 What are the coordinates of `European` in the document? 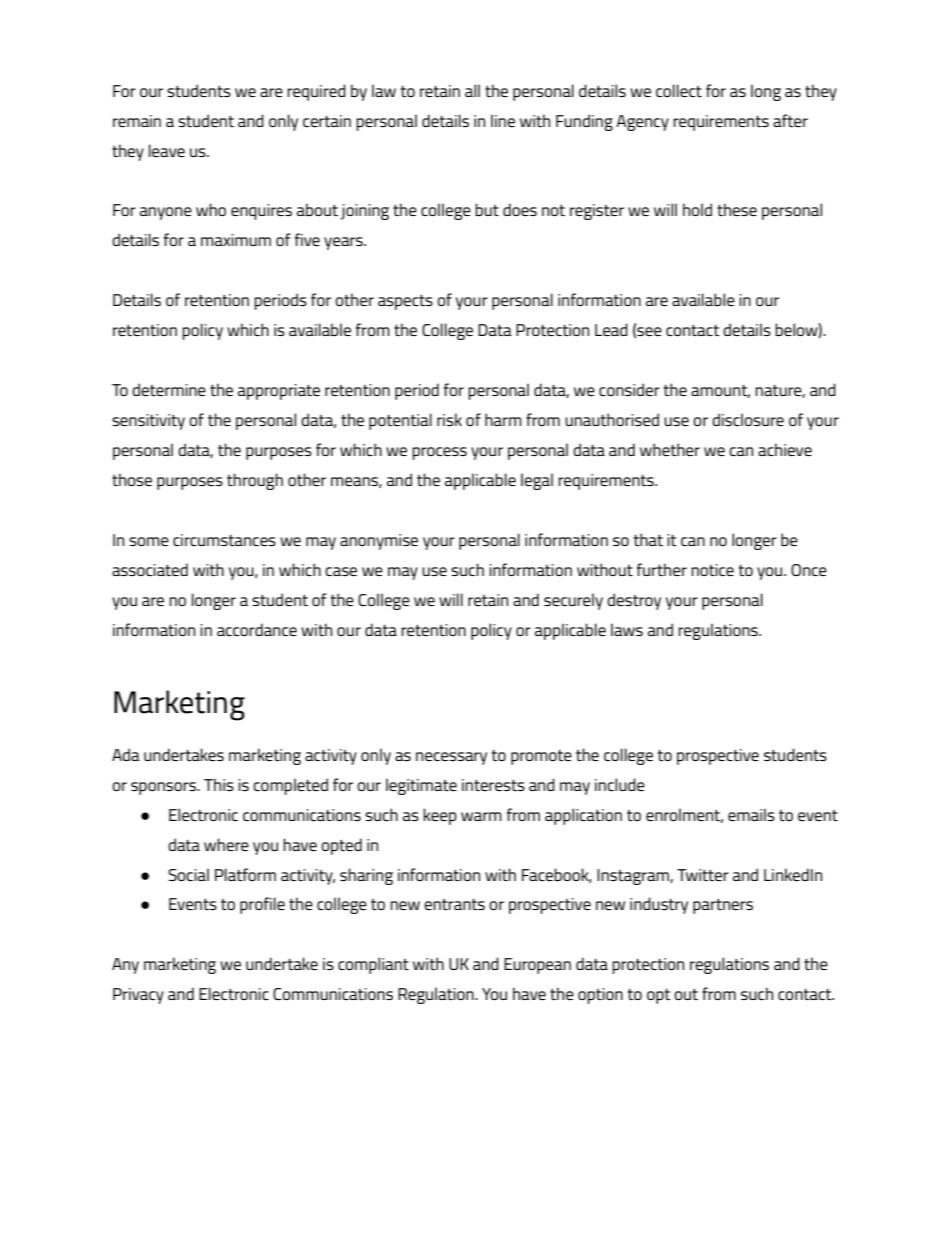 It's located at (537, 966).
